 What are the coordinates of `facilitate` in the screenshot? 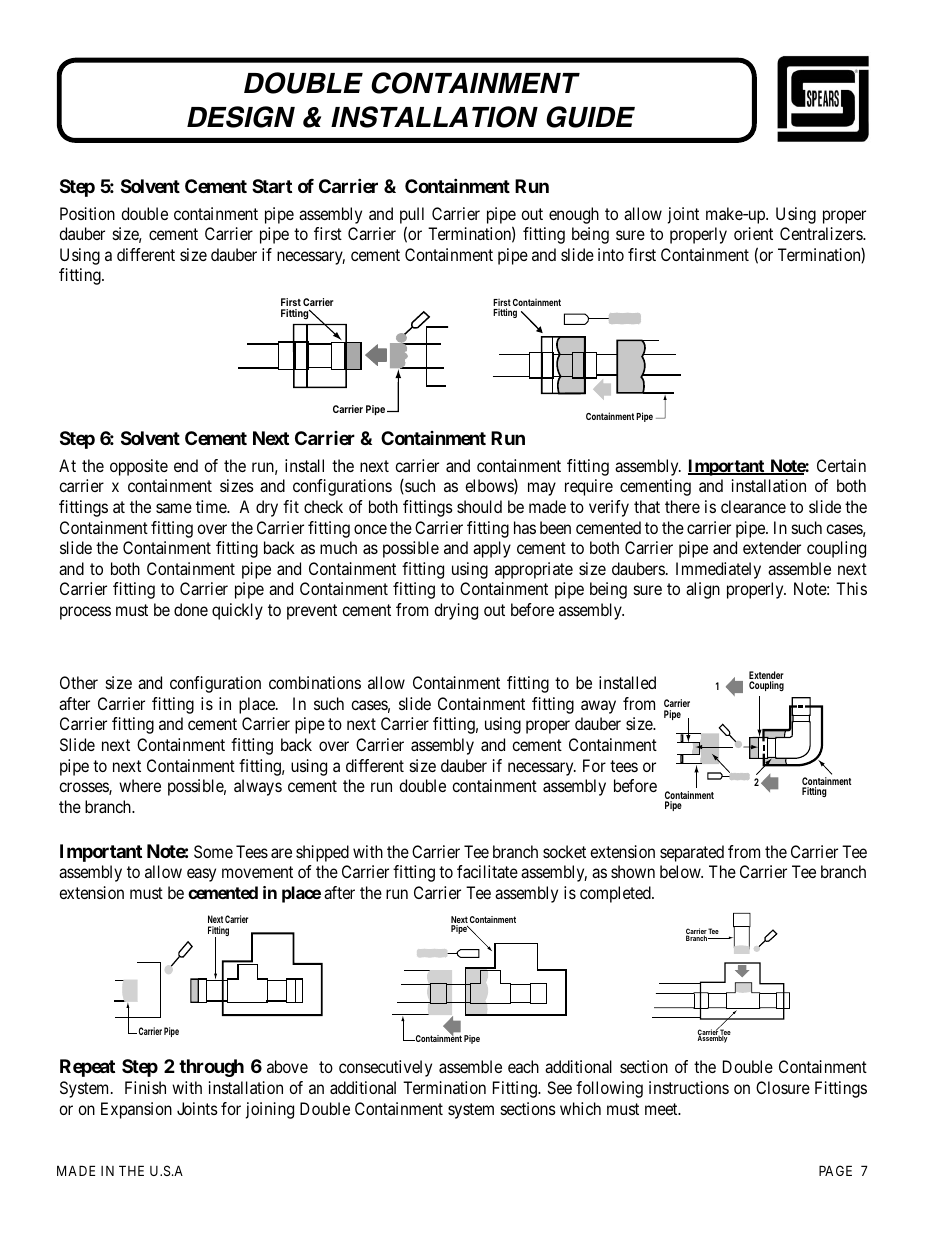 It's located at (487, 871).
